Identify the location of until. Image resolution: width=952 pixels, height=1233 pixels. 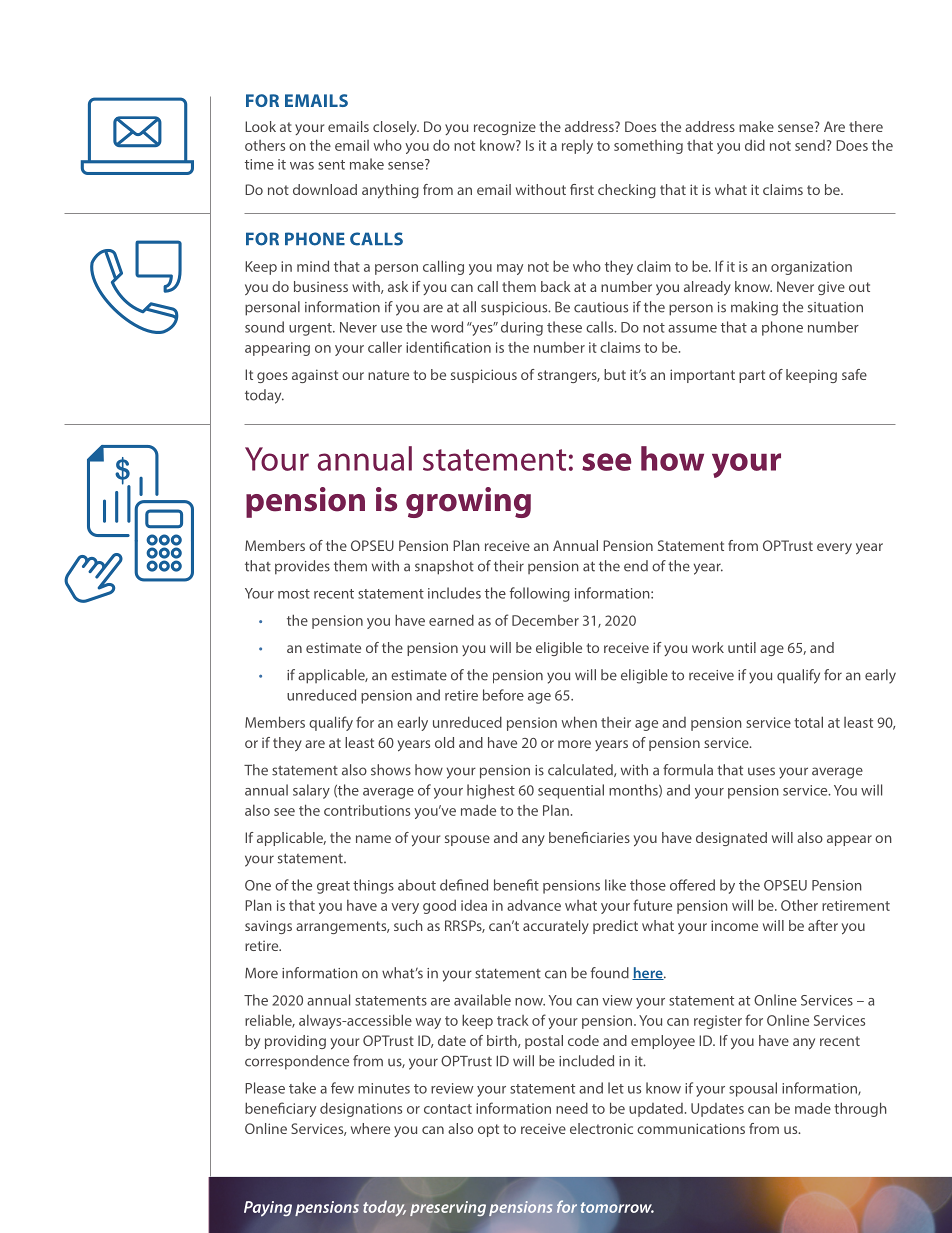
(742, 647).
